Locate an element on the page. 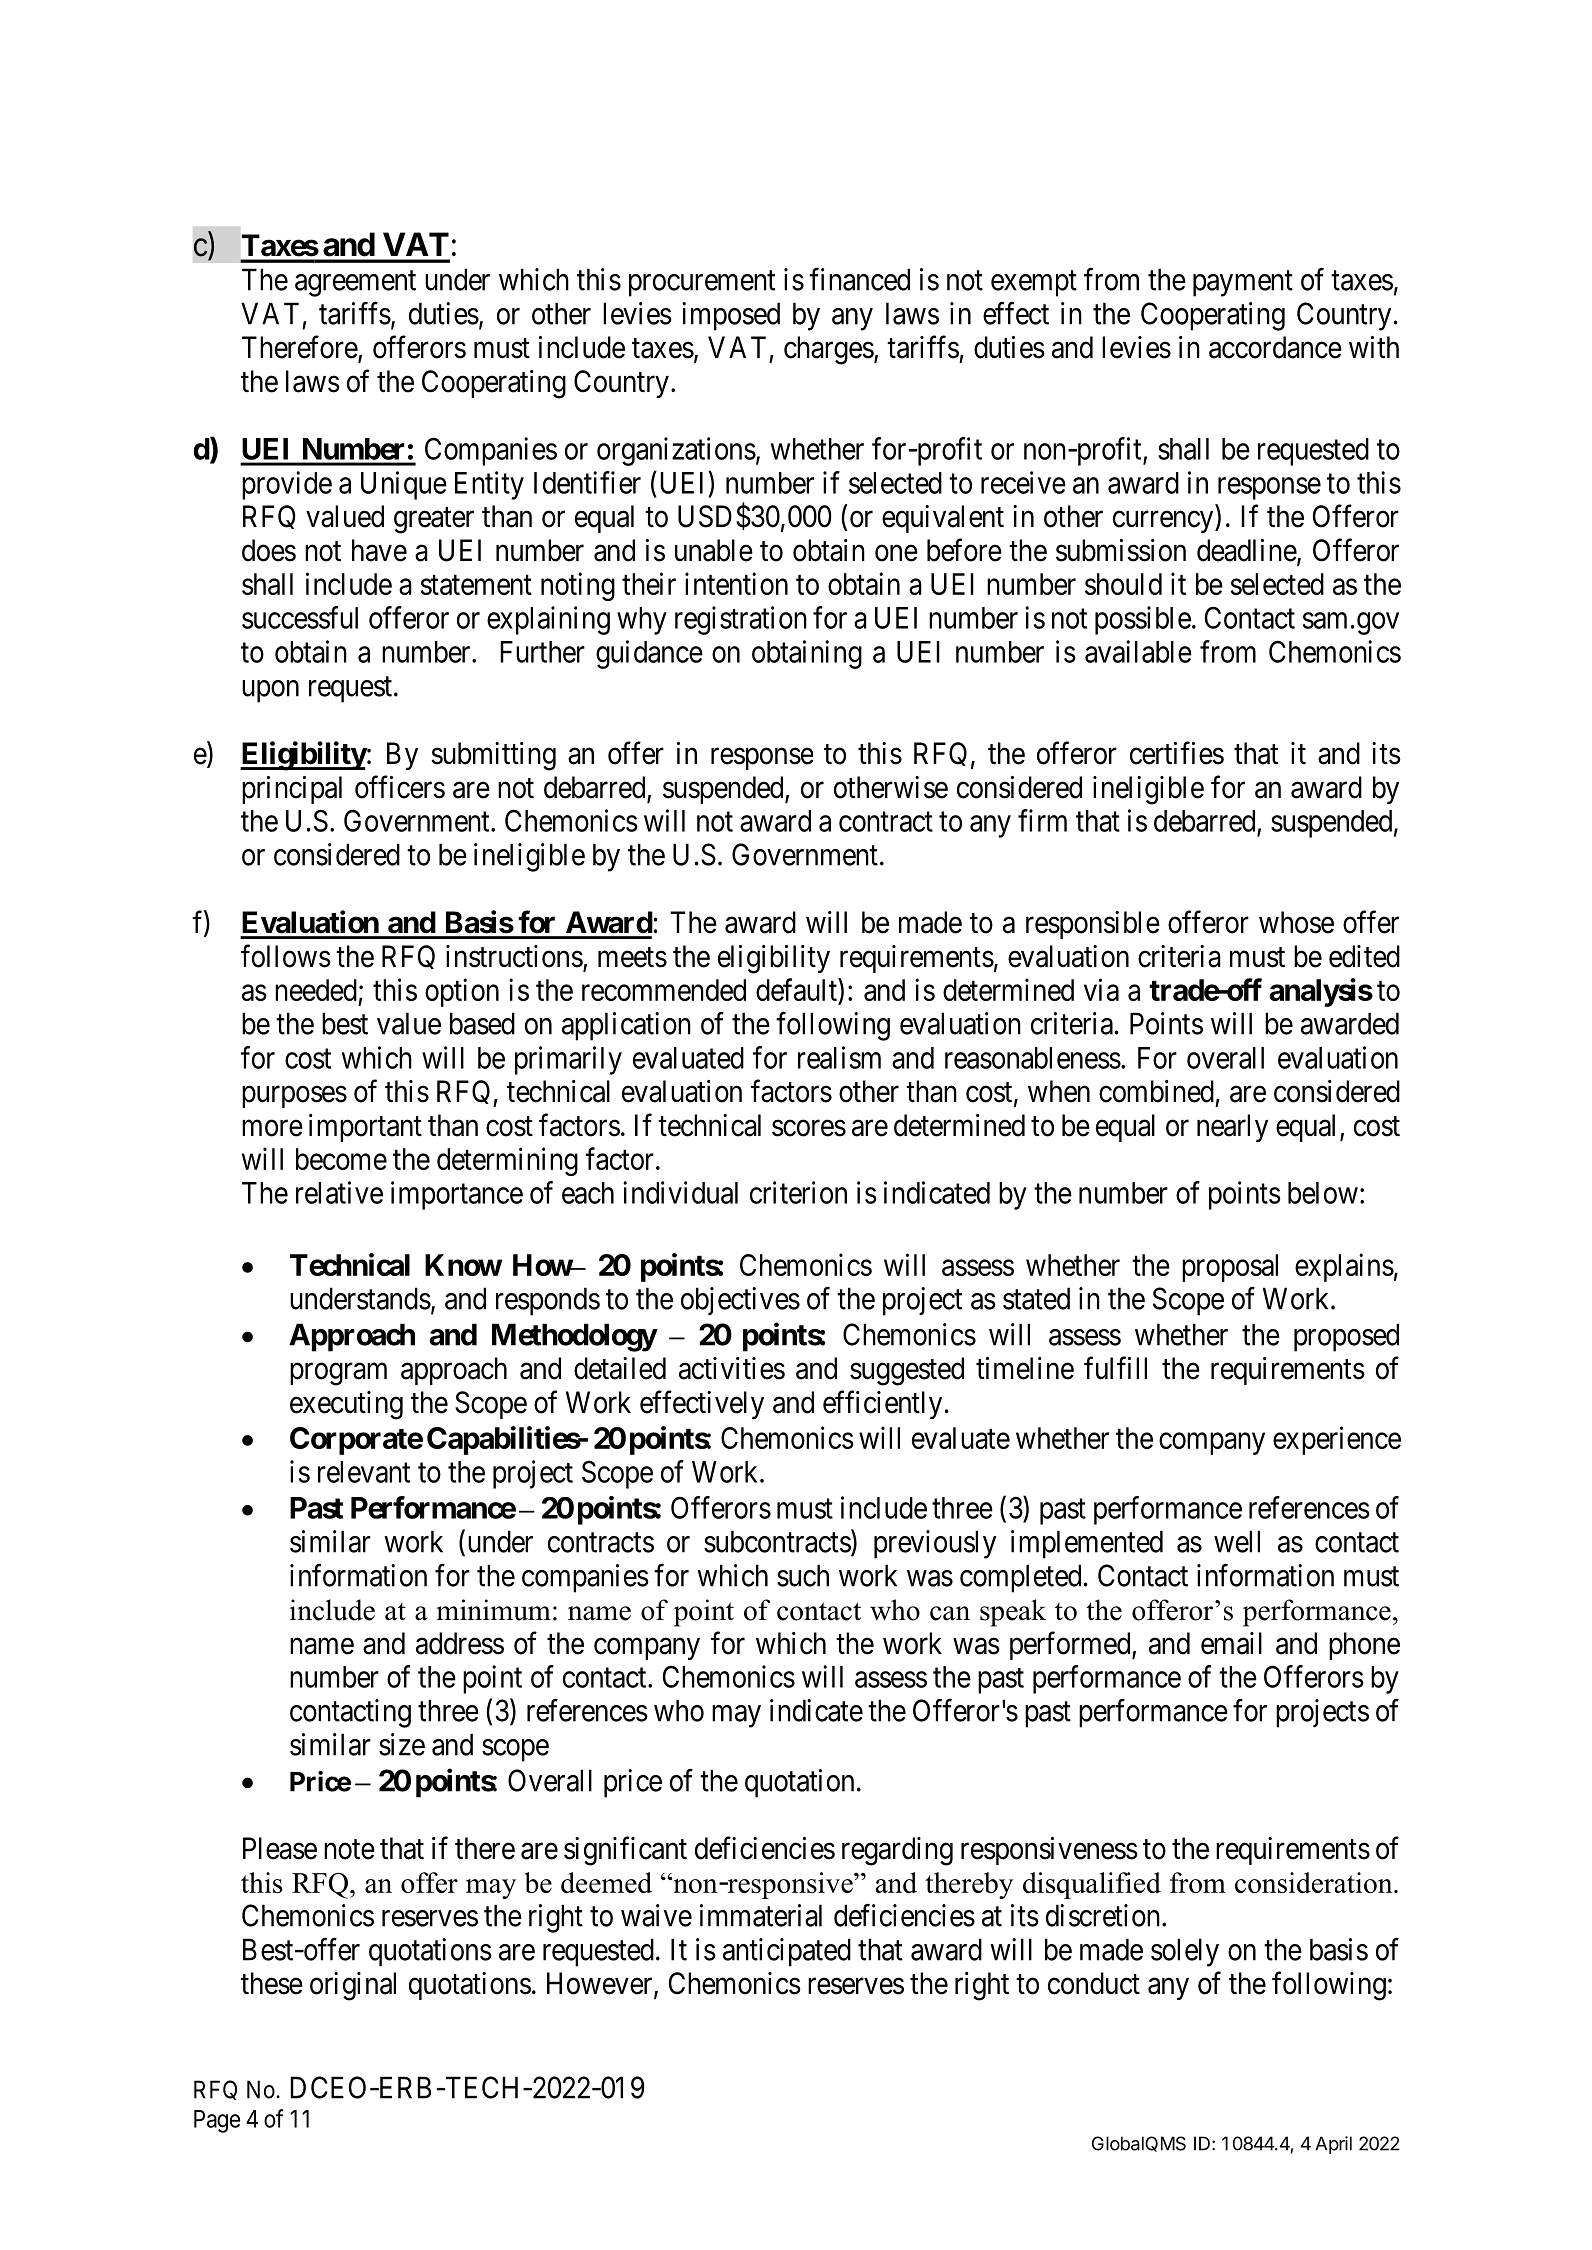 Image resolution: width=1592 pixels, height=2250 pixels. imposed is located at coordinates (731, 316).
